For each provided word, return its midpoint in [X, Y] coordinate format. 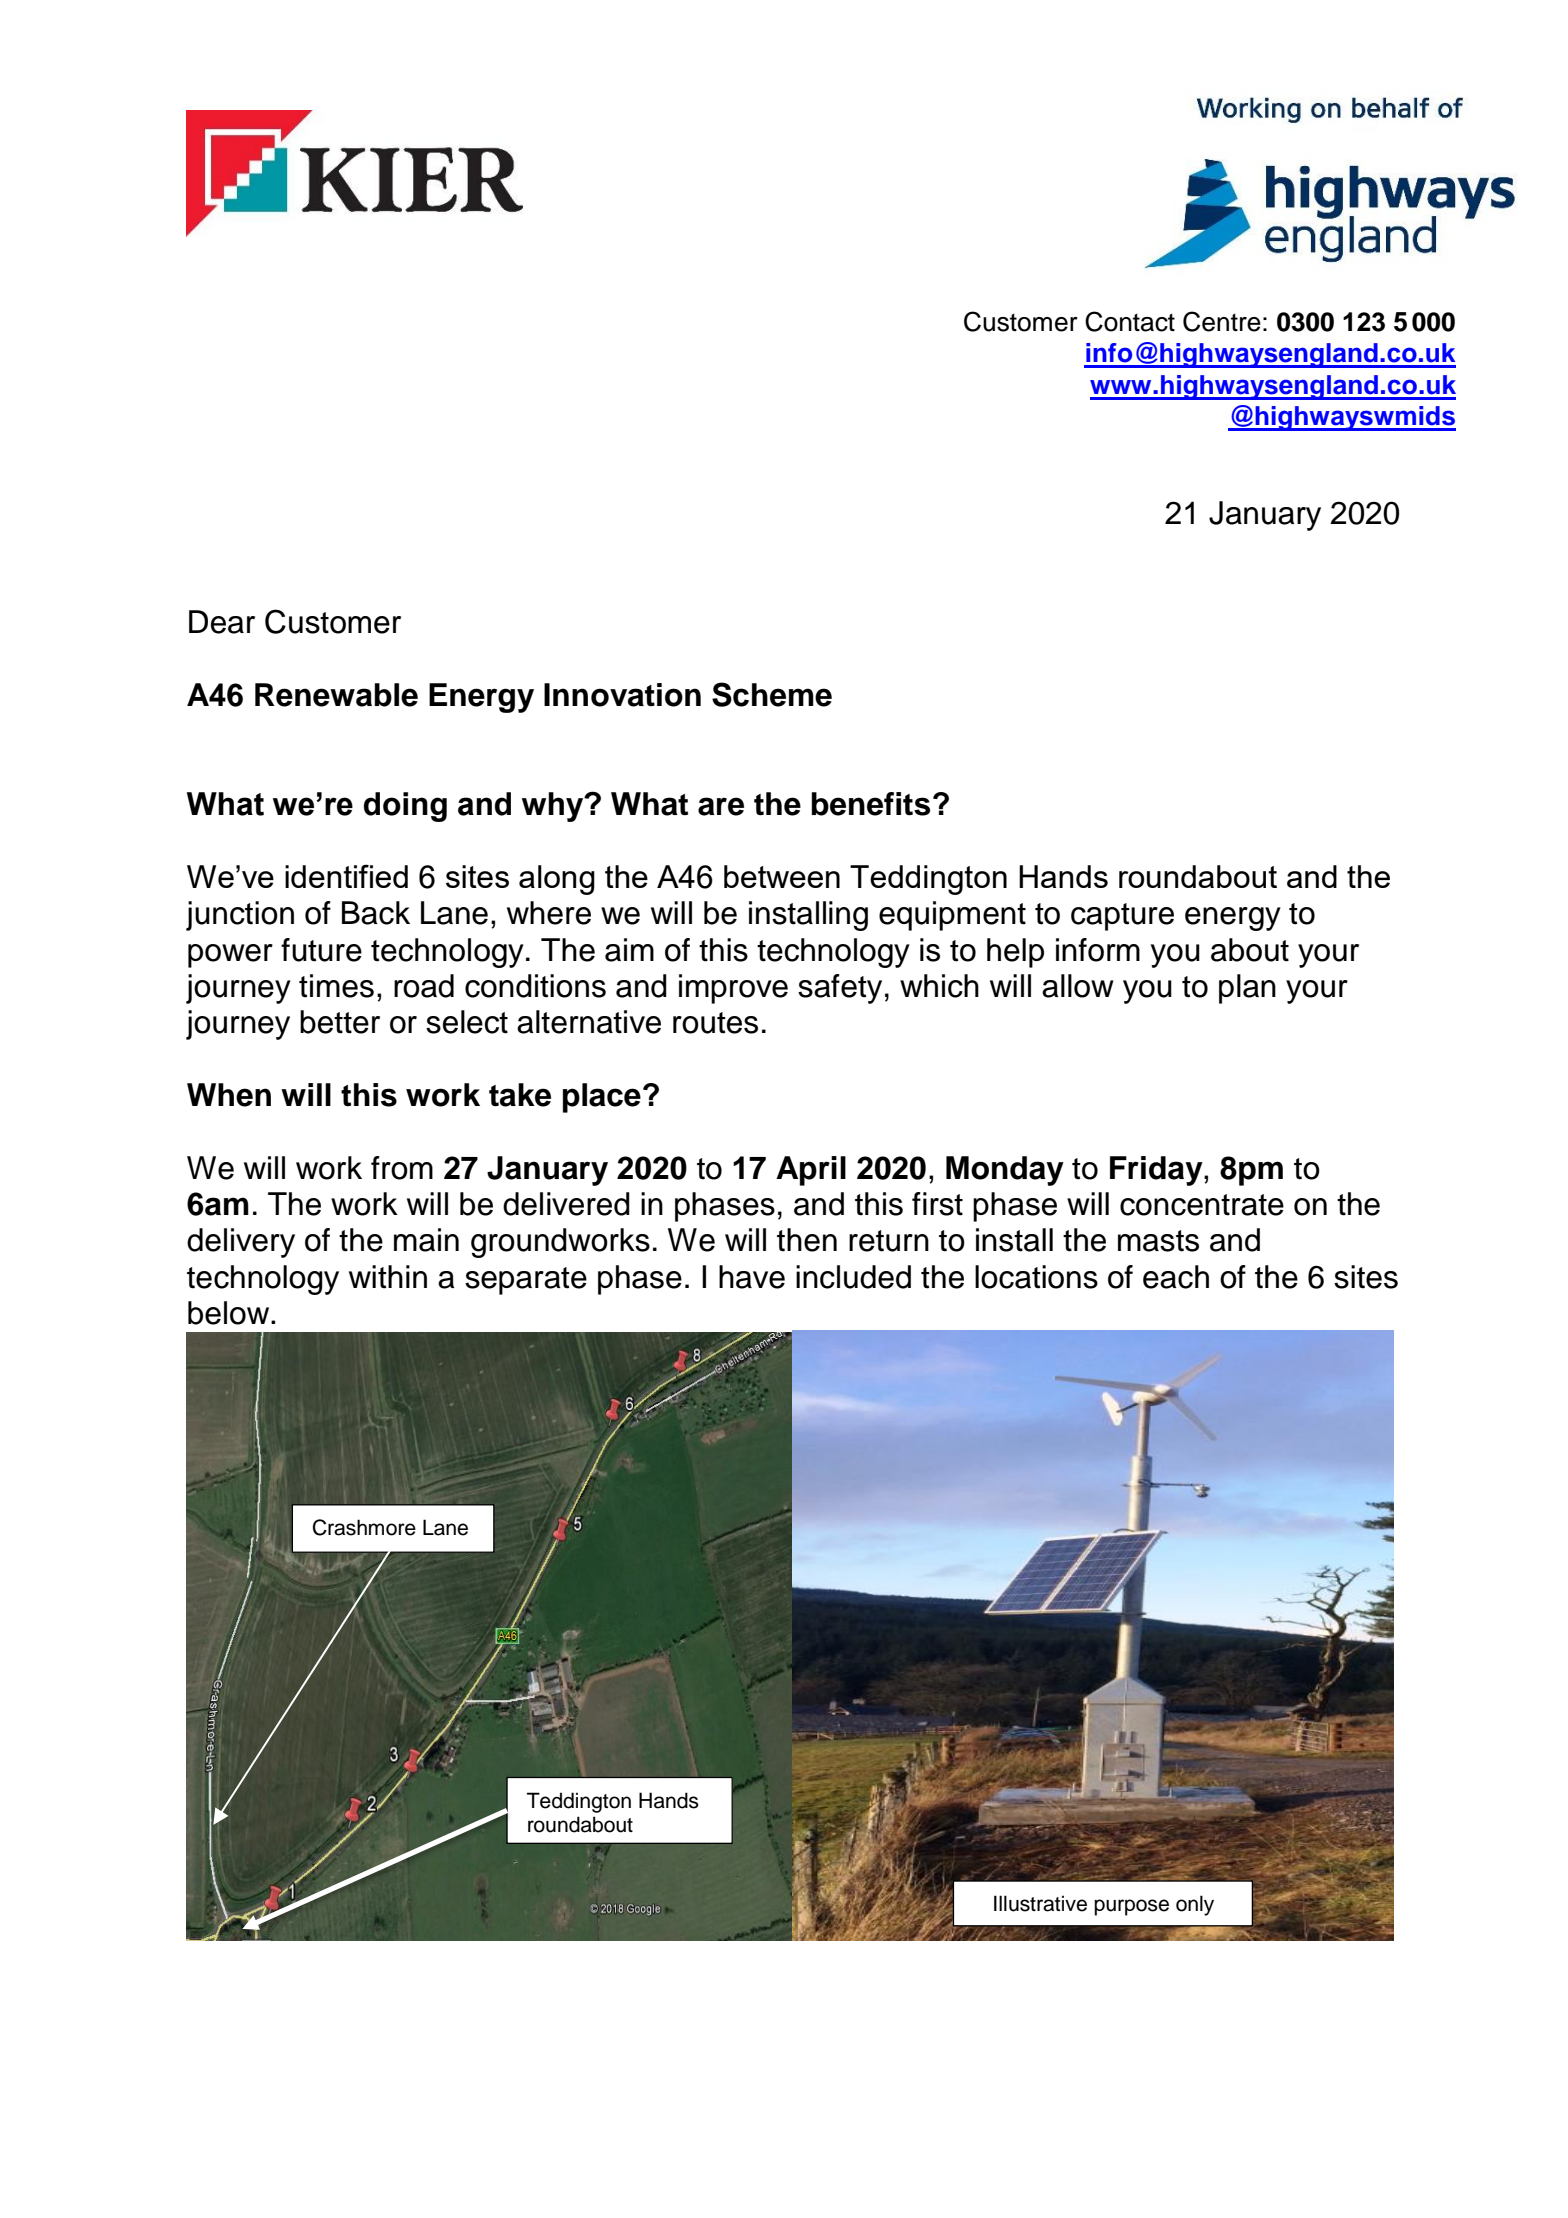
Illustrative [1040, 1903]
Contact [1130, 321]
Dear [222, 622]
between [782, 876]
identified [346, 876]
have [752, 1277]
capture [1122, 917]
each [1176, 1277]
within [388, 1277]
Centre [1222, 321]
